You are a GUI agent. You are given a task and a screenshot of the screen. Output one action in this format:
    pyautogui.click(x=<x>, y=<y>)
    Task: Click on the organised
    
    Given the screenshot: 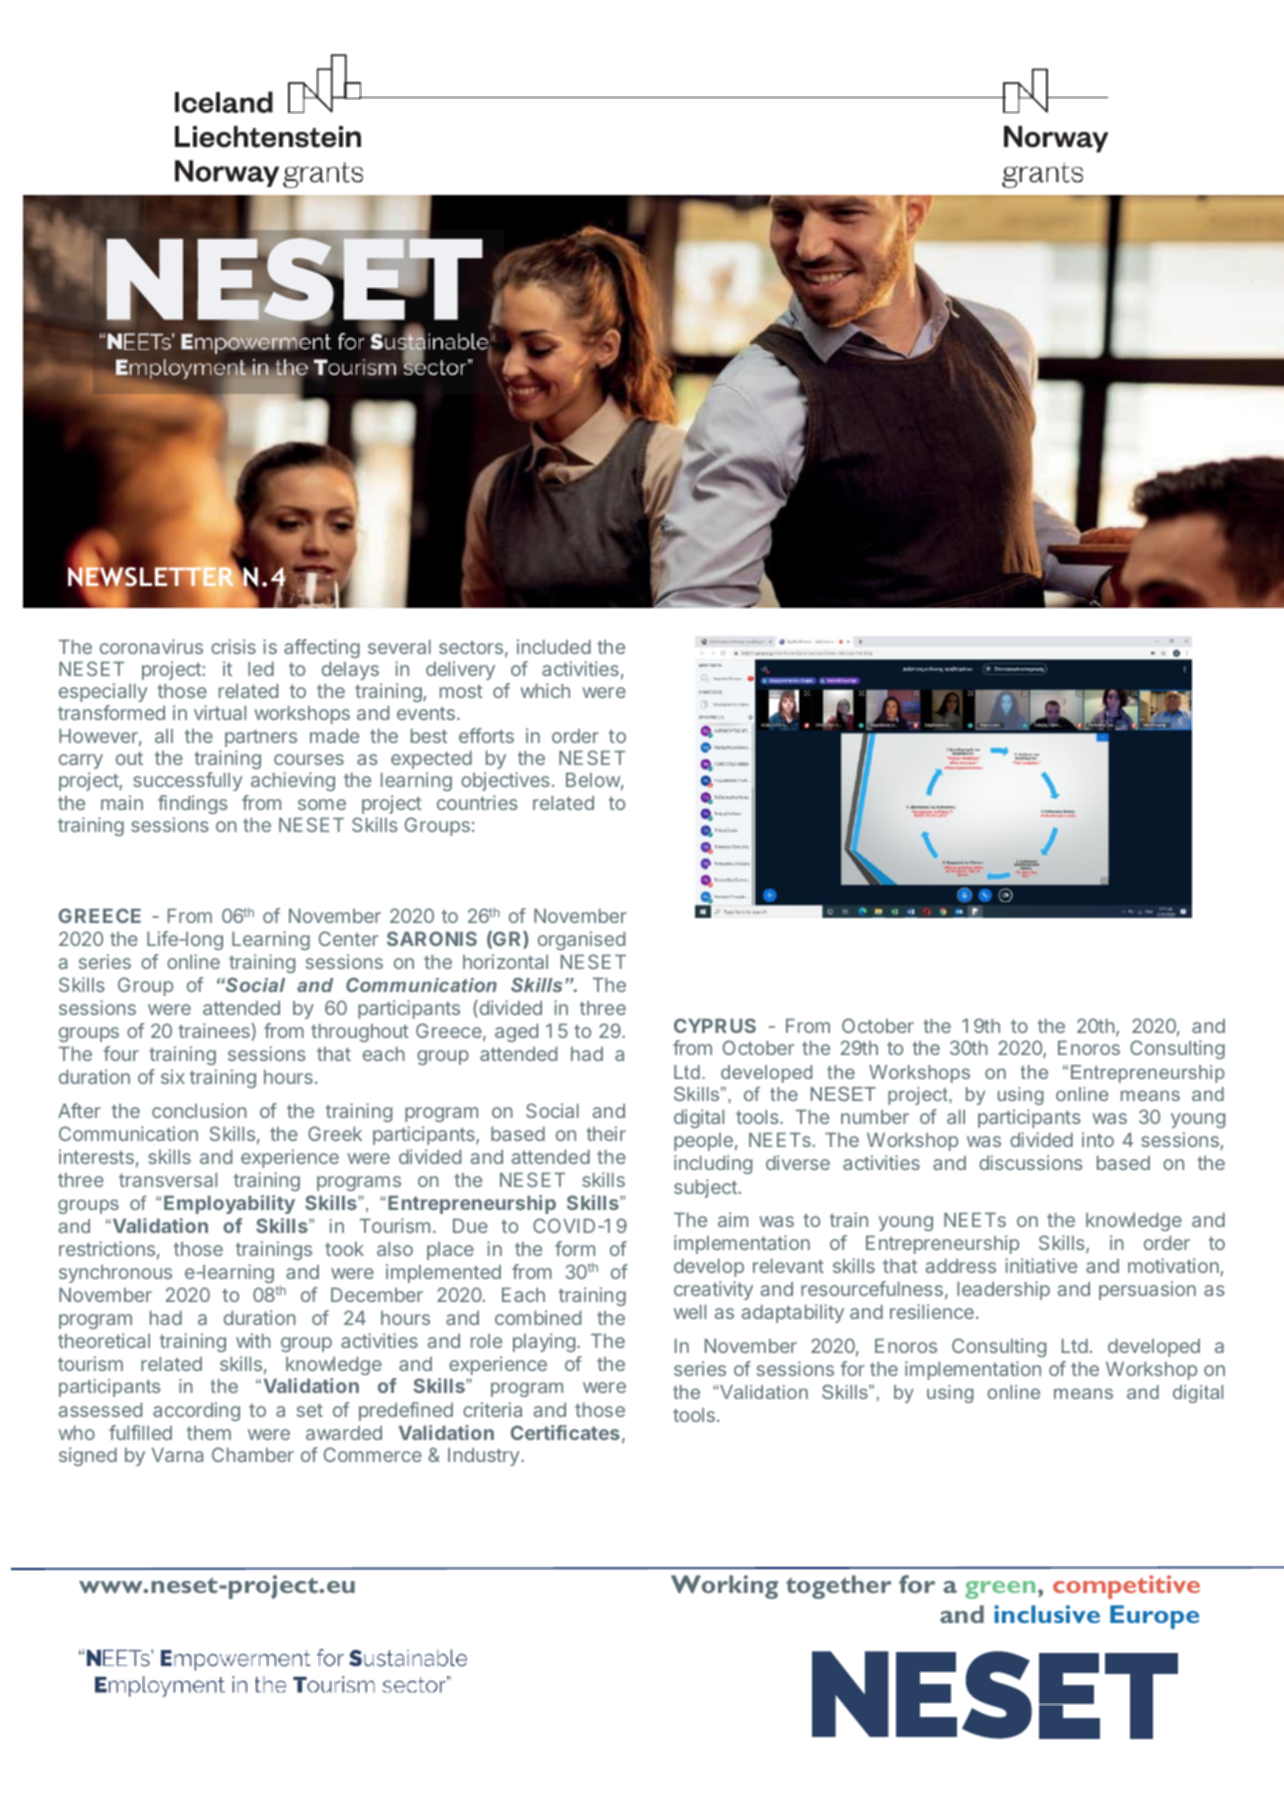 What is the action you would take?
    pyautogui.click(x=581, y=940)
